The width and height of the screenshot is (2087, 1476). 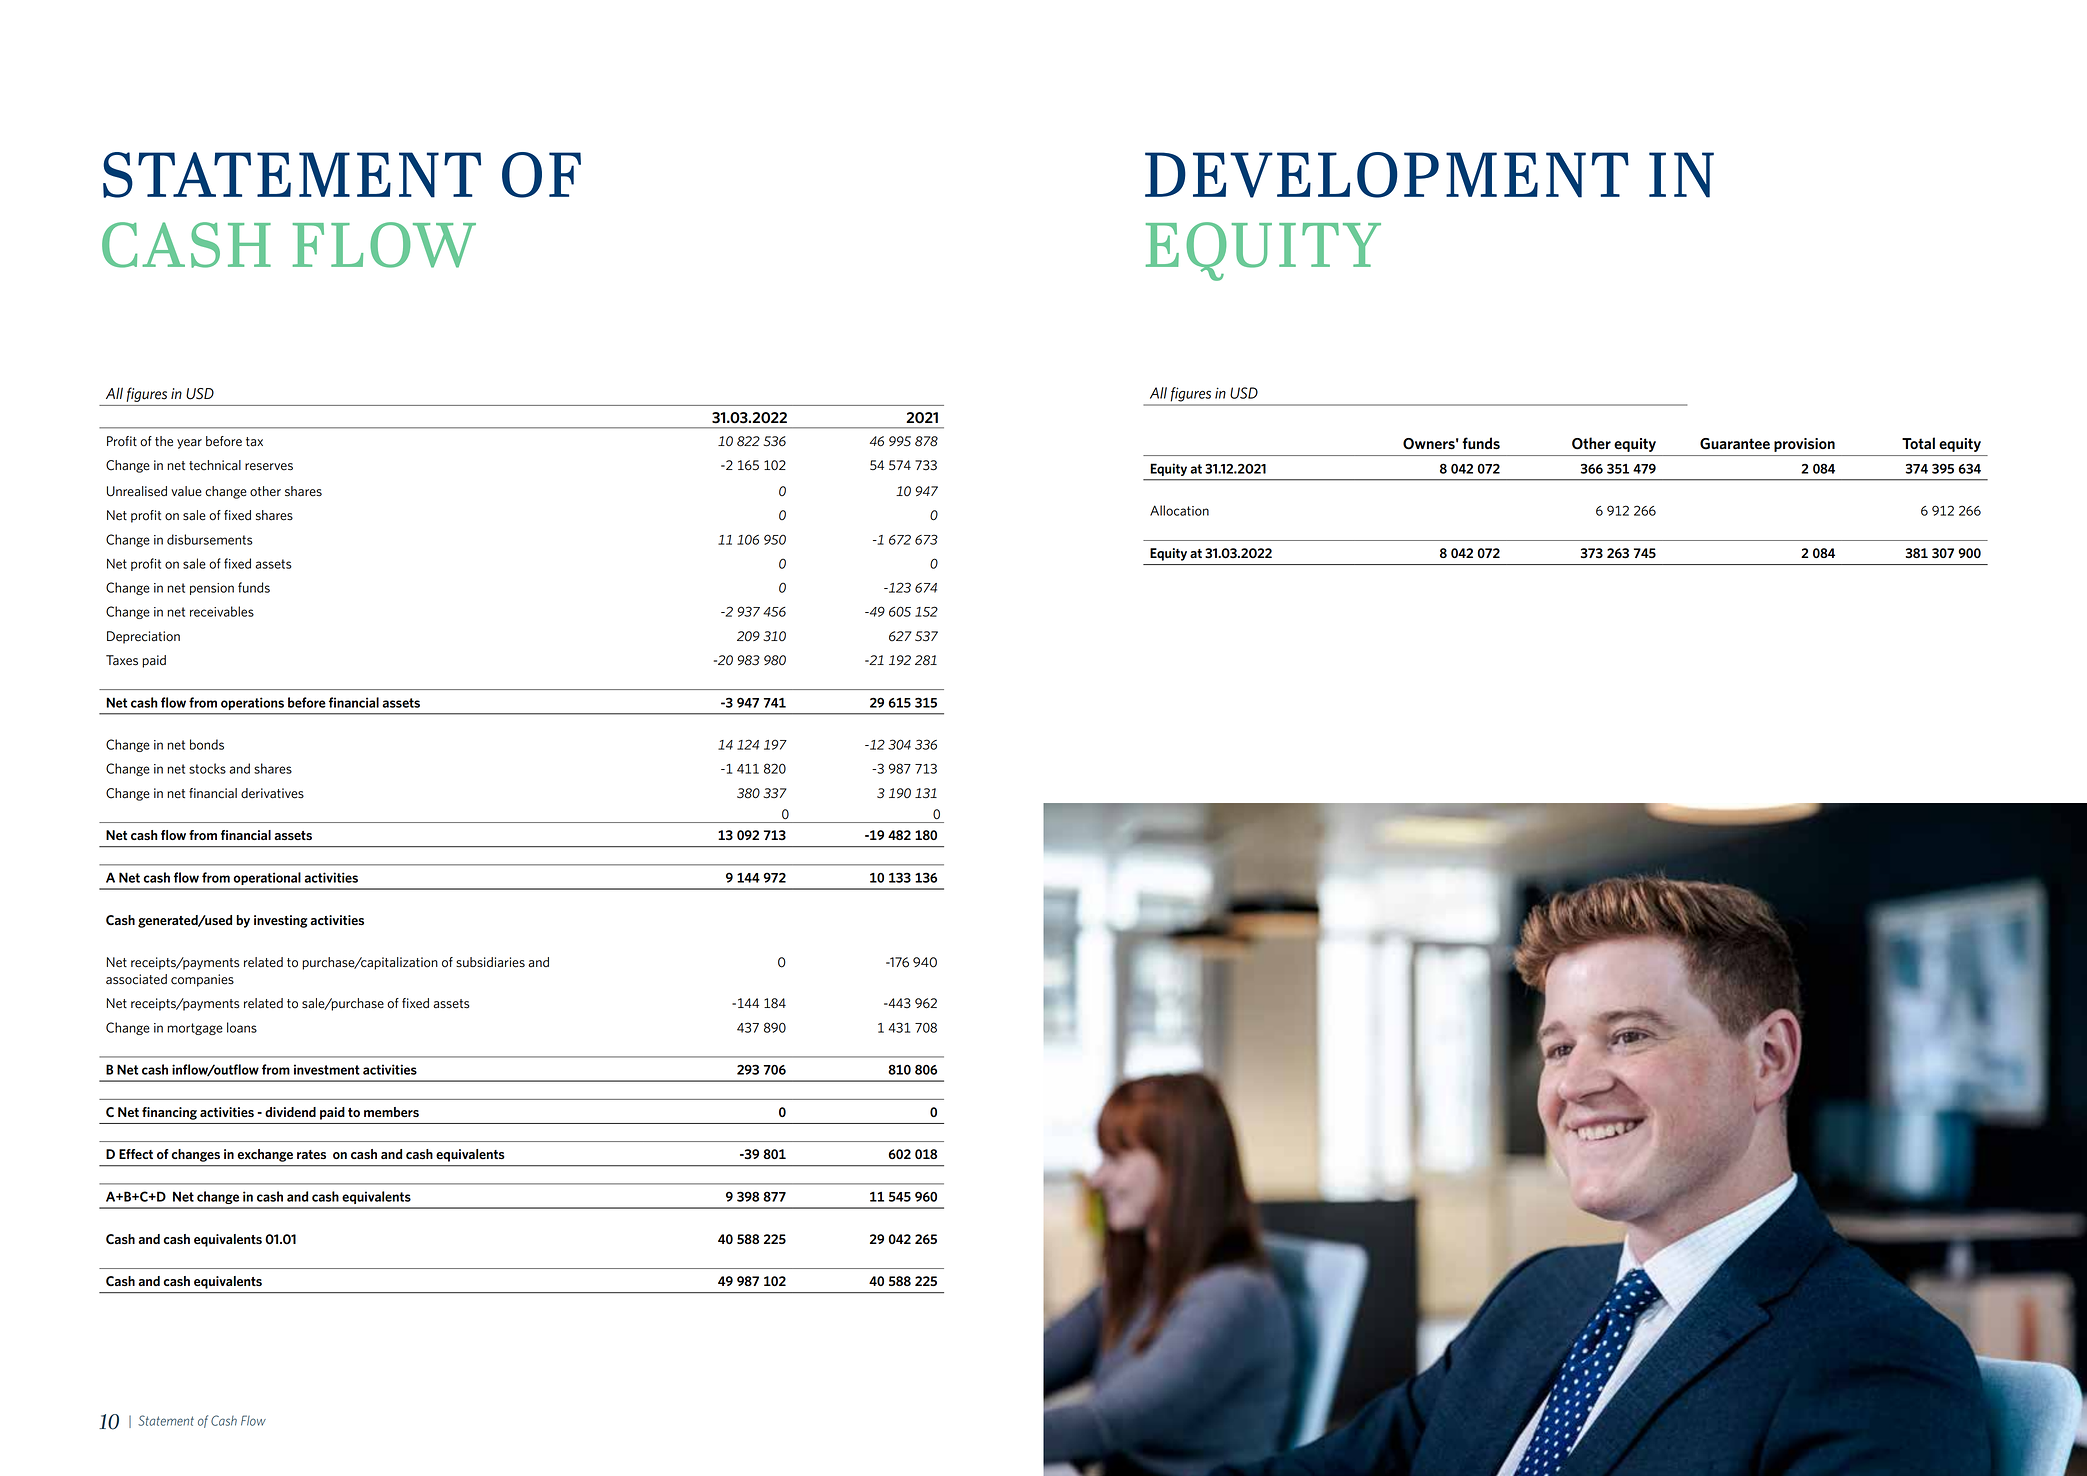 I want to click on companies, so click(x=202, y=980).
